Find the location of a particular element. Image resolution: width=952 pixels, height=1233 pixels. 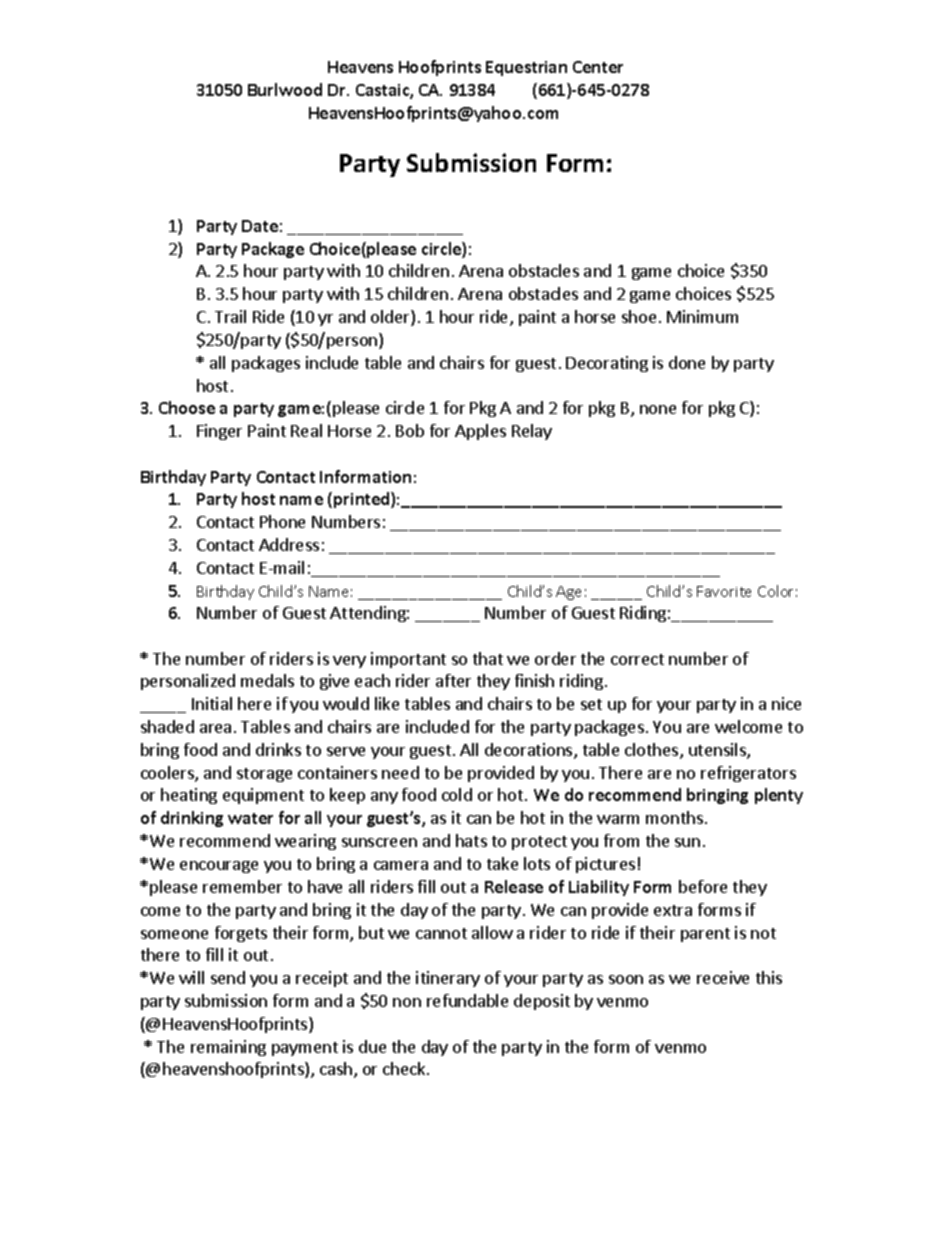

Minimum is located at coordinates (702, 316).
